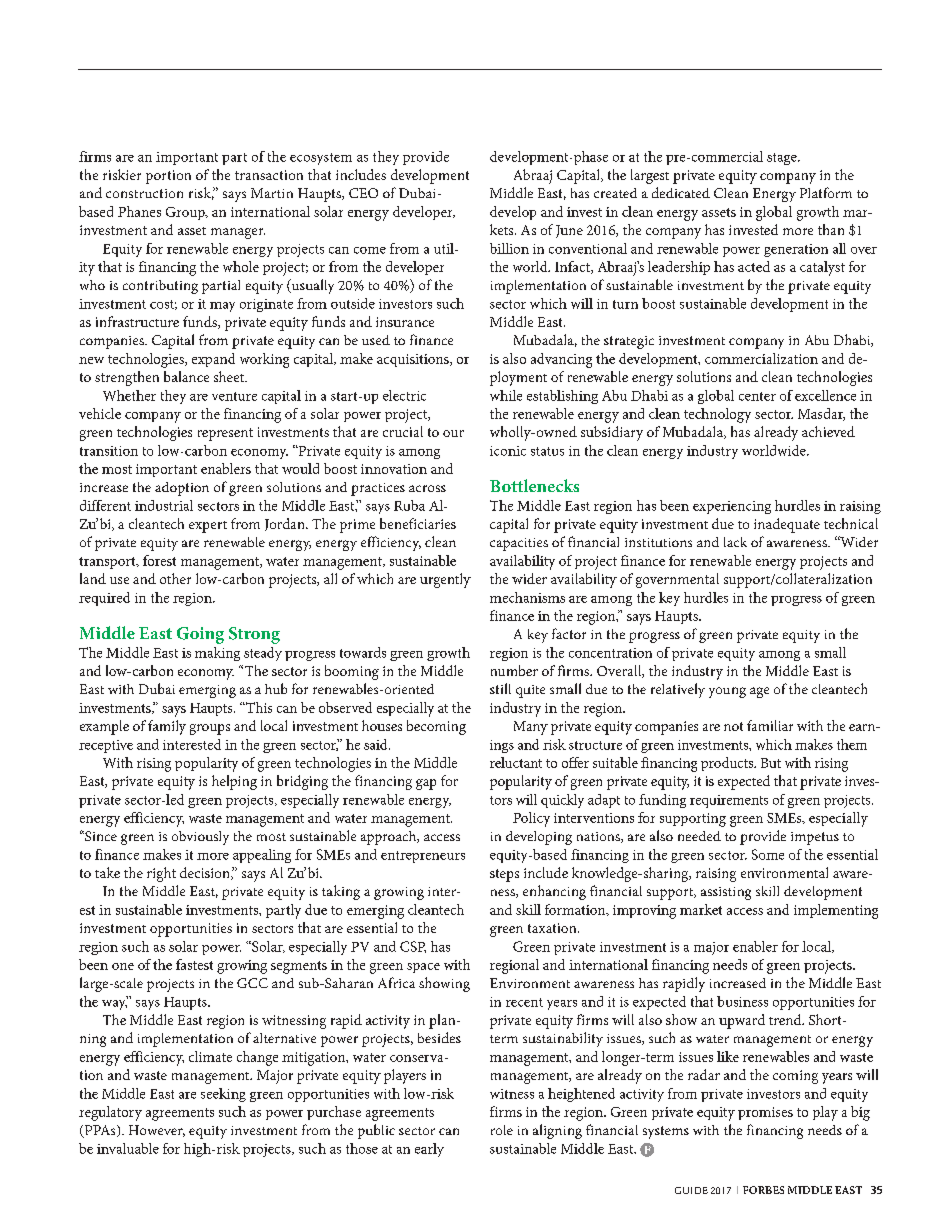 This document has width=952, height=1232. I want to click on young, so click(727, 692).
